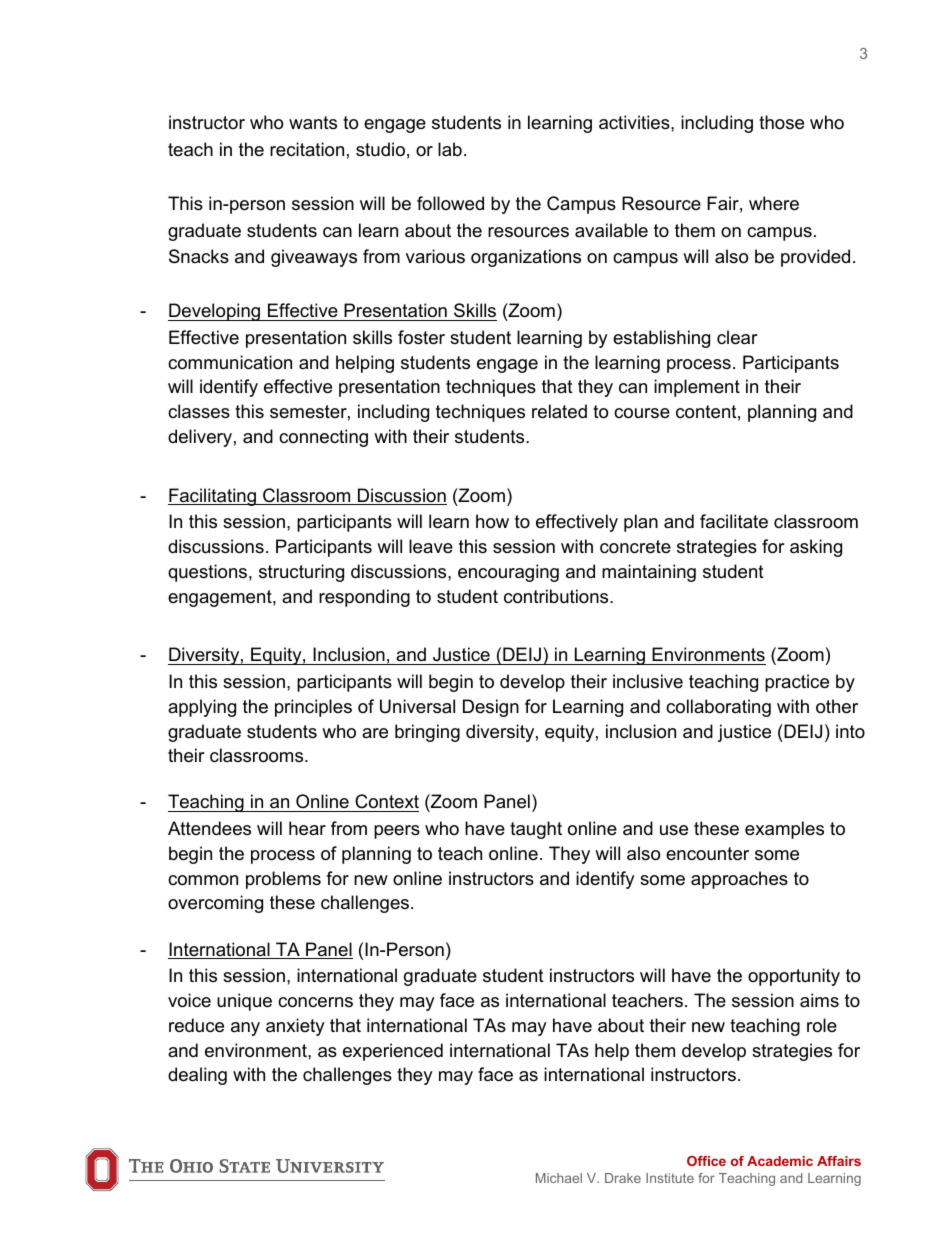  What do you see at coordinates (230, 362) in the page?
I see `communication` at bounding box center [230, 362].
